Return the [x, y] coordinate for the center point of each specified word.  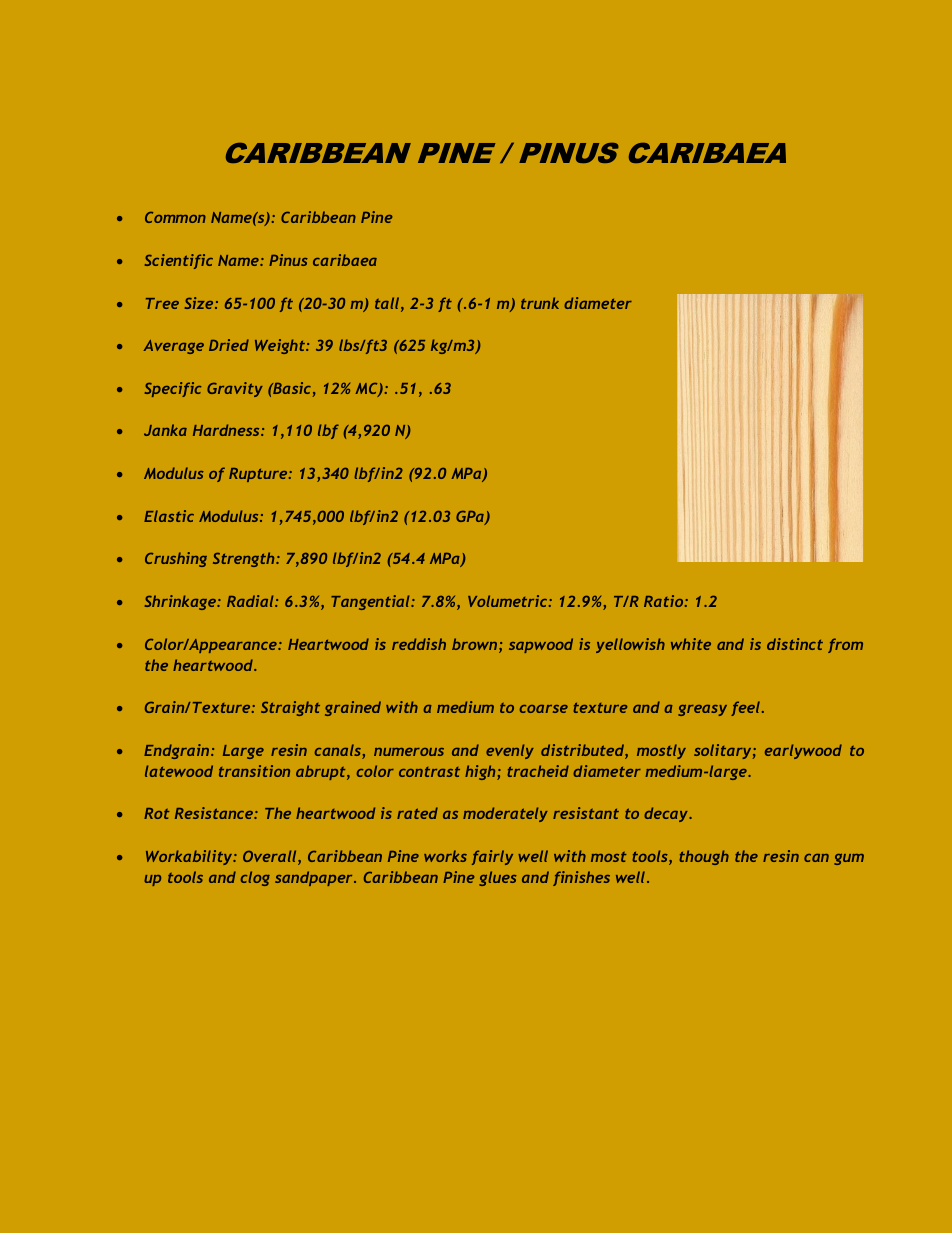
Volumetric [509, 601]
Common [175, 217]
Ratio [665, 601]
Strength [245, 559]
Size [200, 303]
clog [255, 878]
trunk [540, 303]
